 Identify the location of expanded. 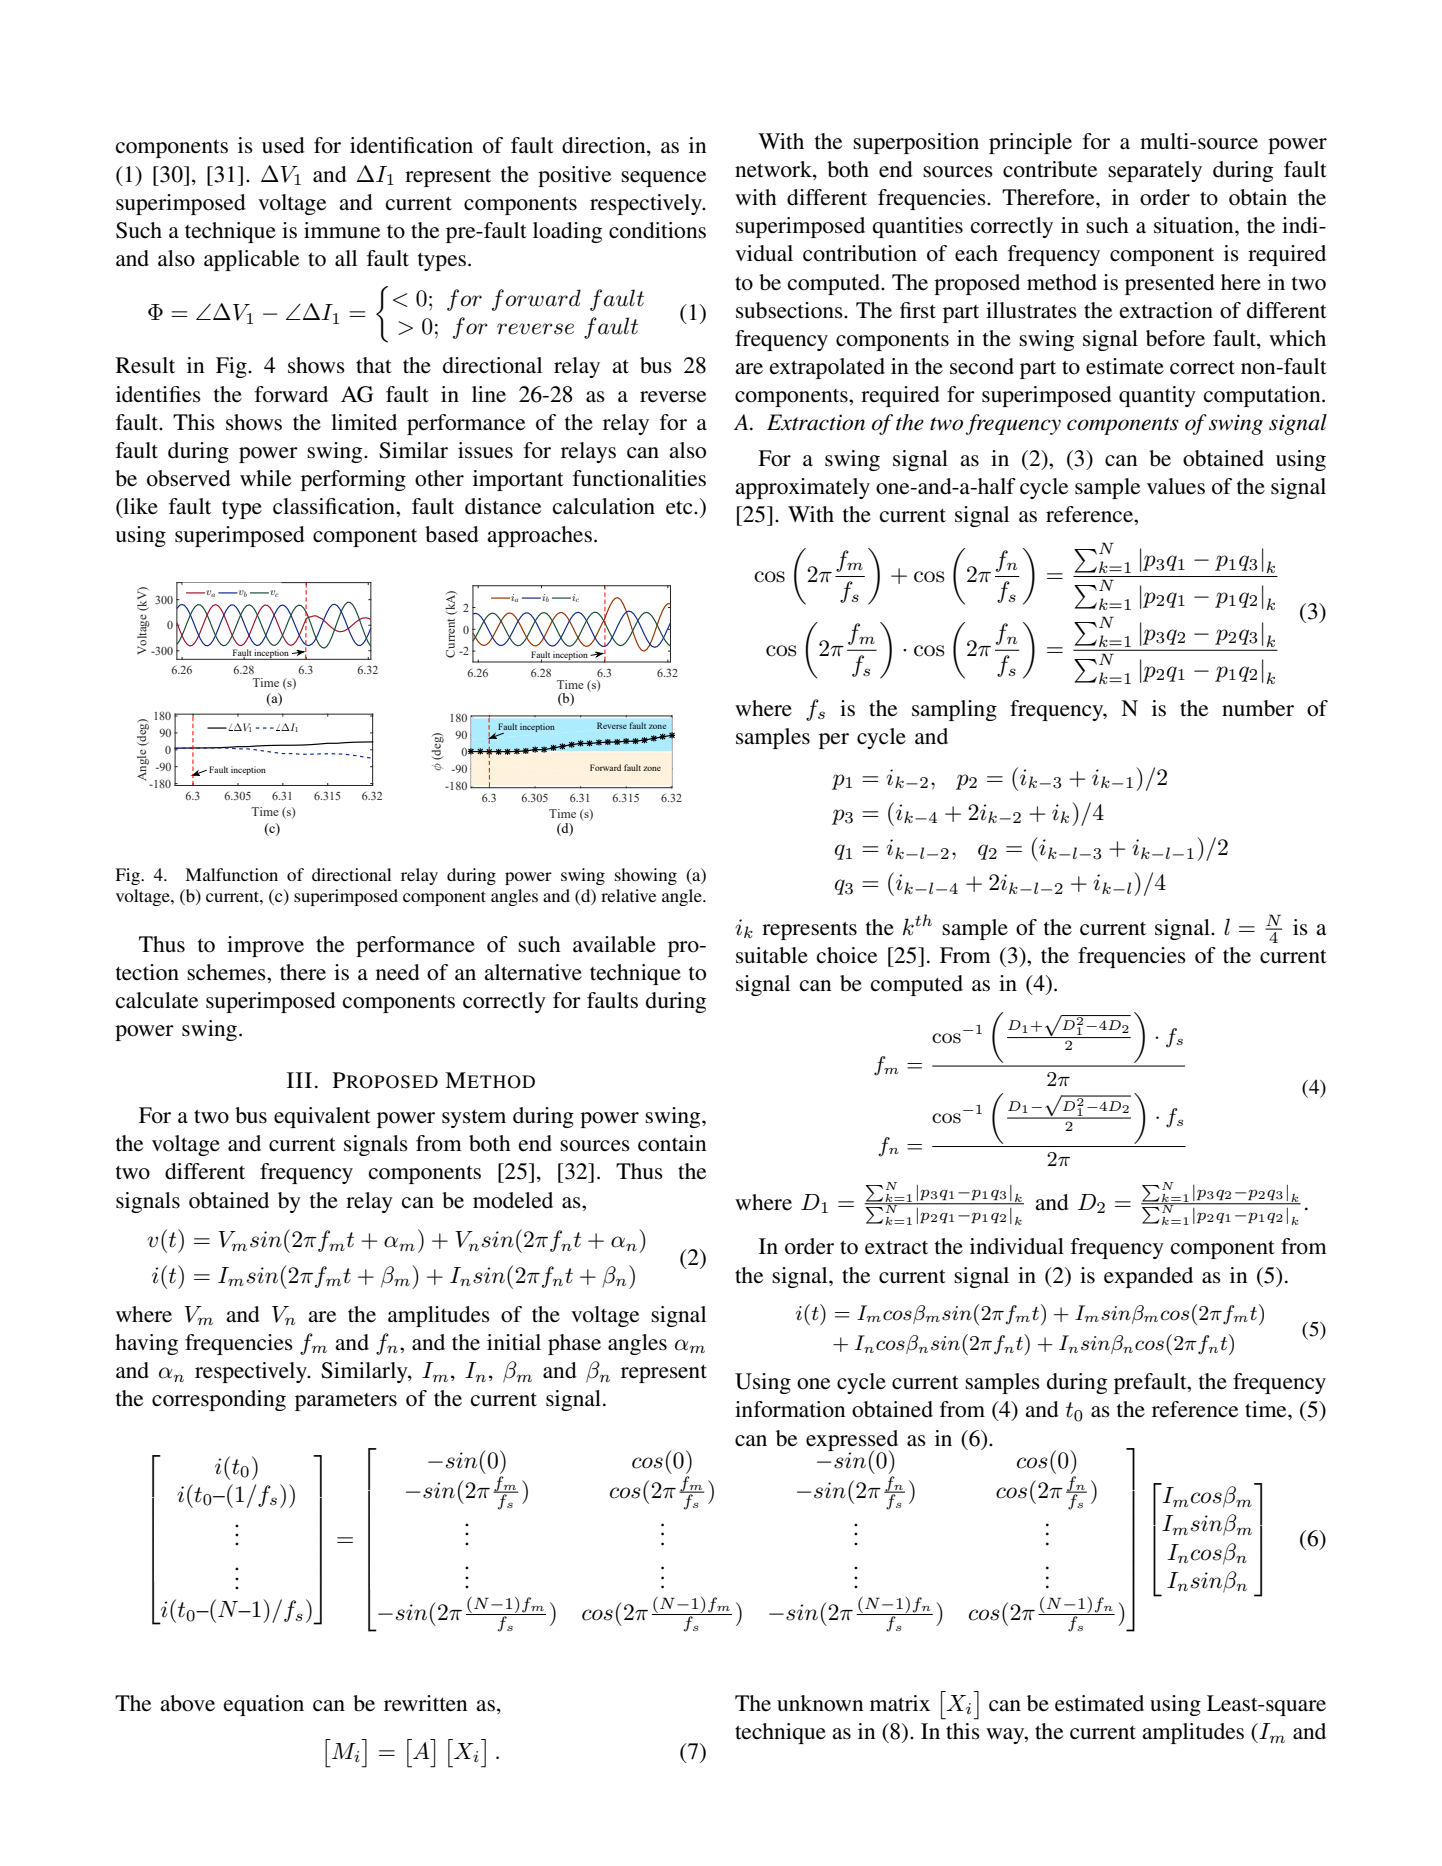
(1148, 1277).
